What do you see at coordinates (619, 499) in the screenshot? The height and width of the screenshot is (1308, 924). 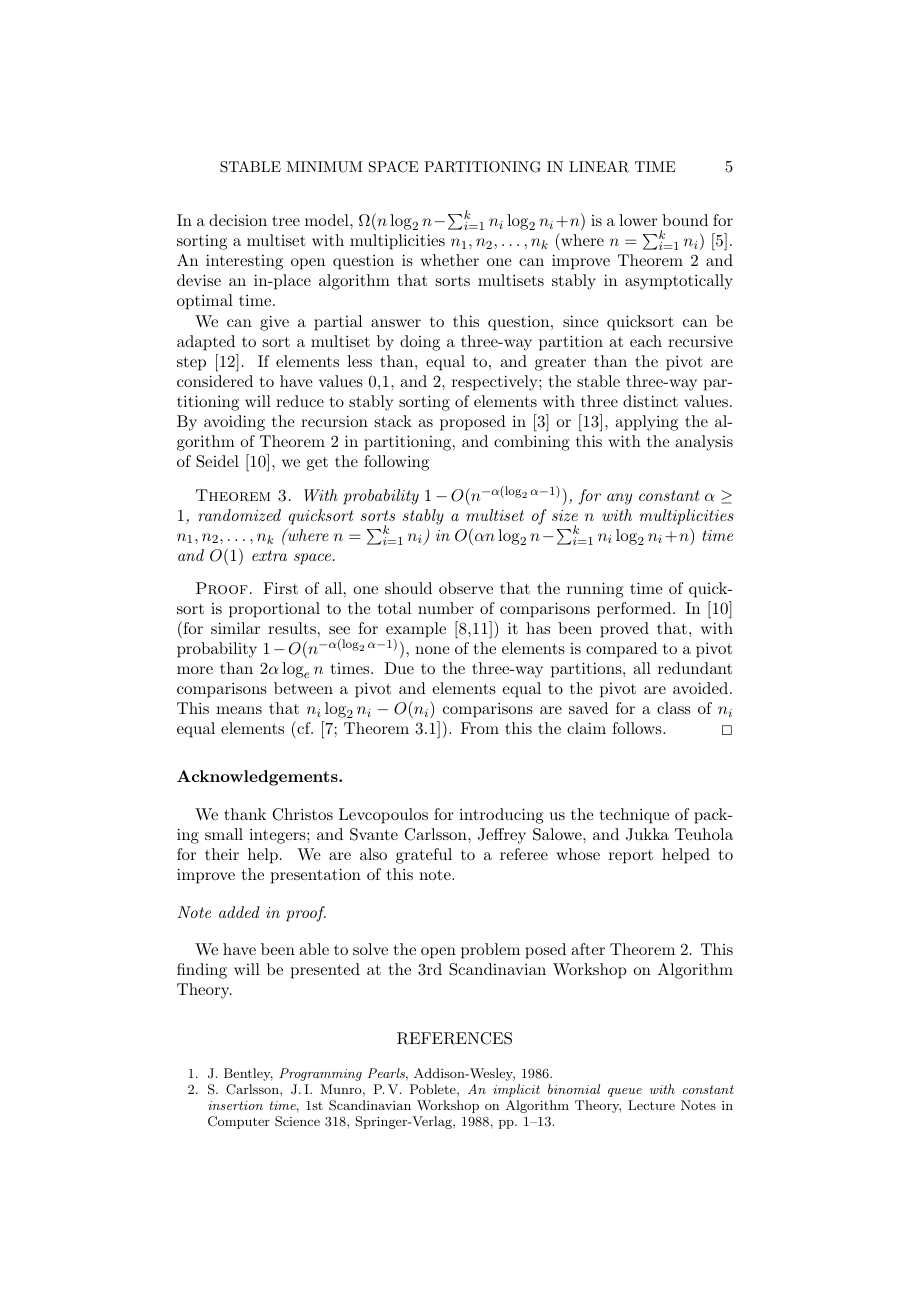 I see `any` at bounding box center [619, 499].
